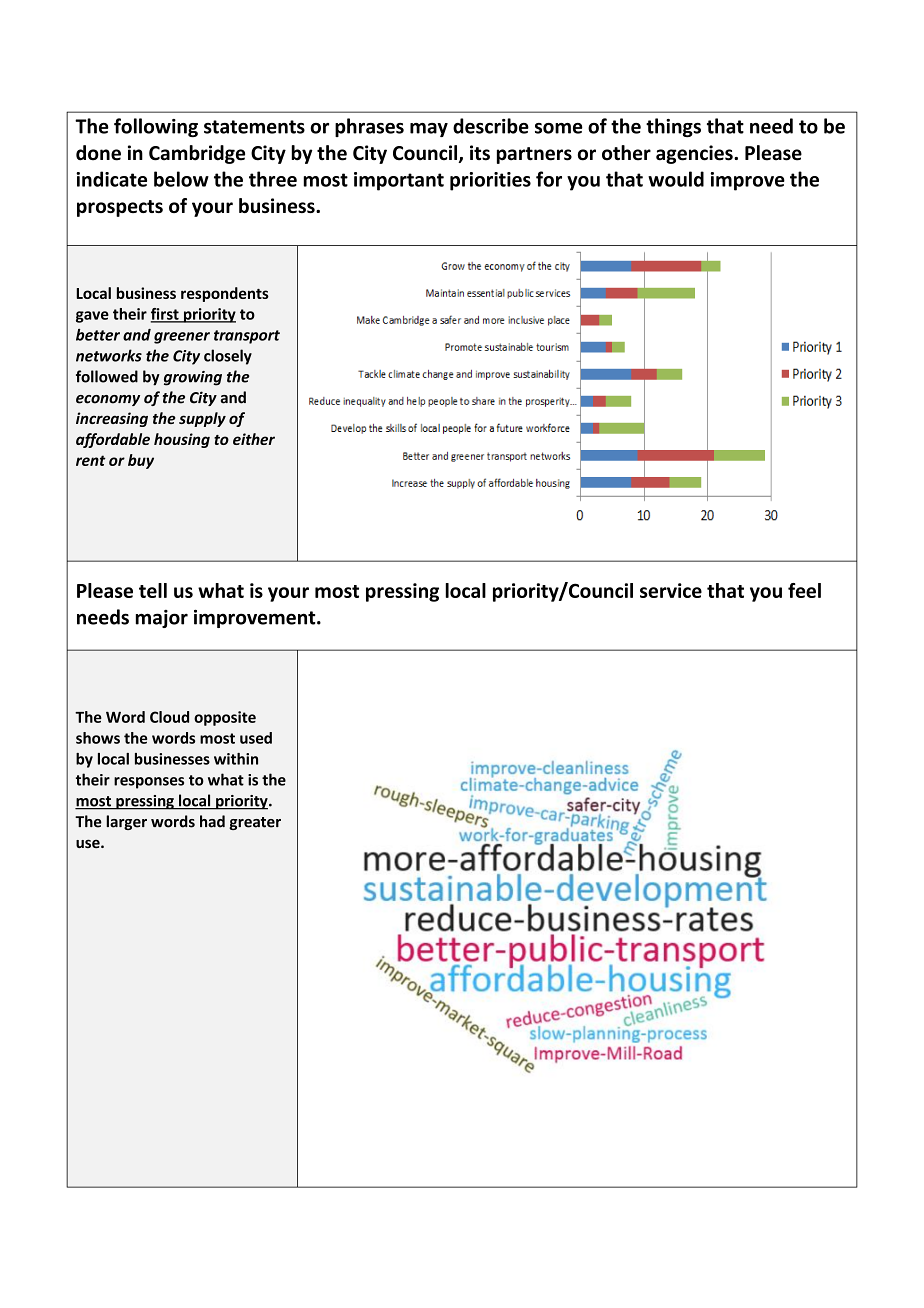 This screenshot has height=1308, width=924. I want to click on service, so click(671, 590).
